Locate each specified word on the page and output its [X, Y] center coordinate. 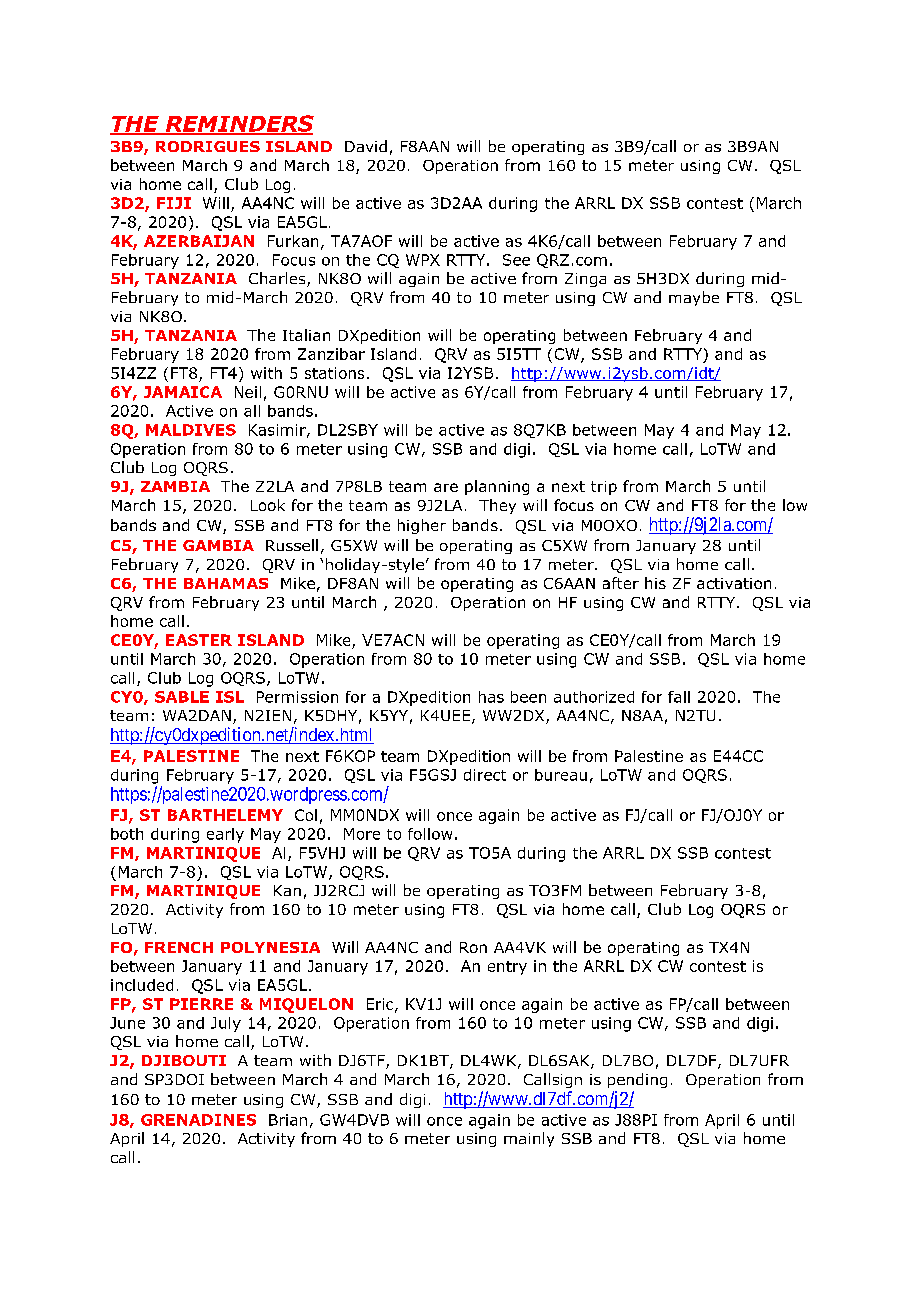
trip [604, 488]
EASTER [199, 640]
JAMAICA [183, 392]
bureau [561, 775]
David [366, 146]
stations [334, 373]
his [655, 583]
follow [430, 834]
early [225, 835]
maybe [694, 298]
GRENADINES [198, 1120]
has [491, 697]
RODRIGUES [208, 146]
